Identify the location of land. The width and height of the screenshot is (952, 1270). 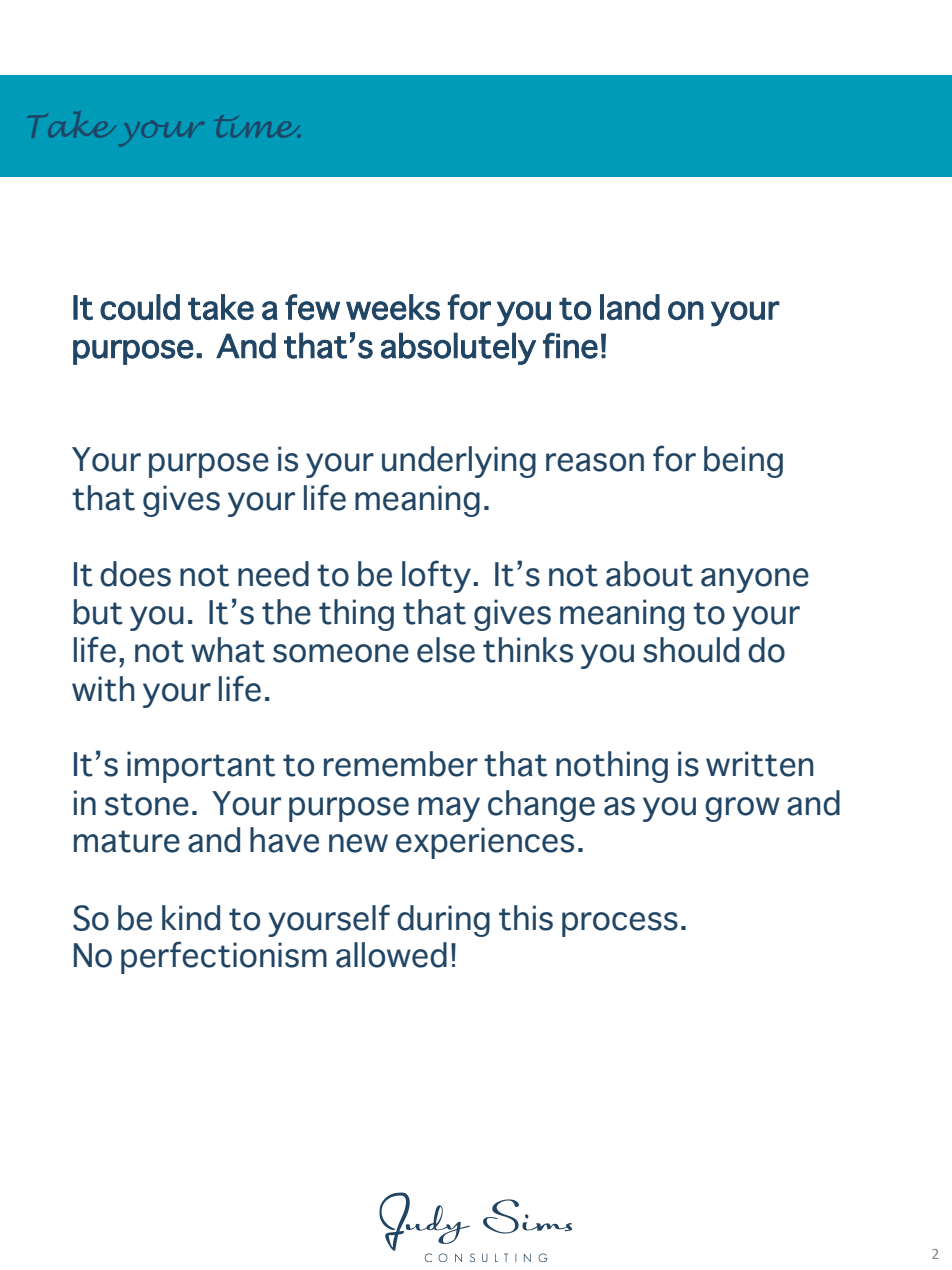
(630, 307).
